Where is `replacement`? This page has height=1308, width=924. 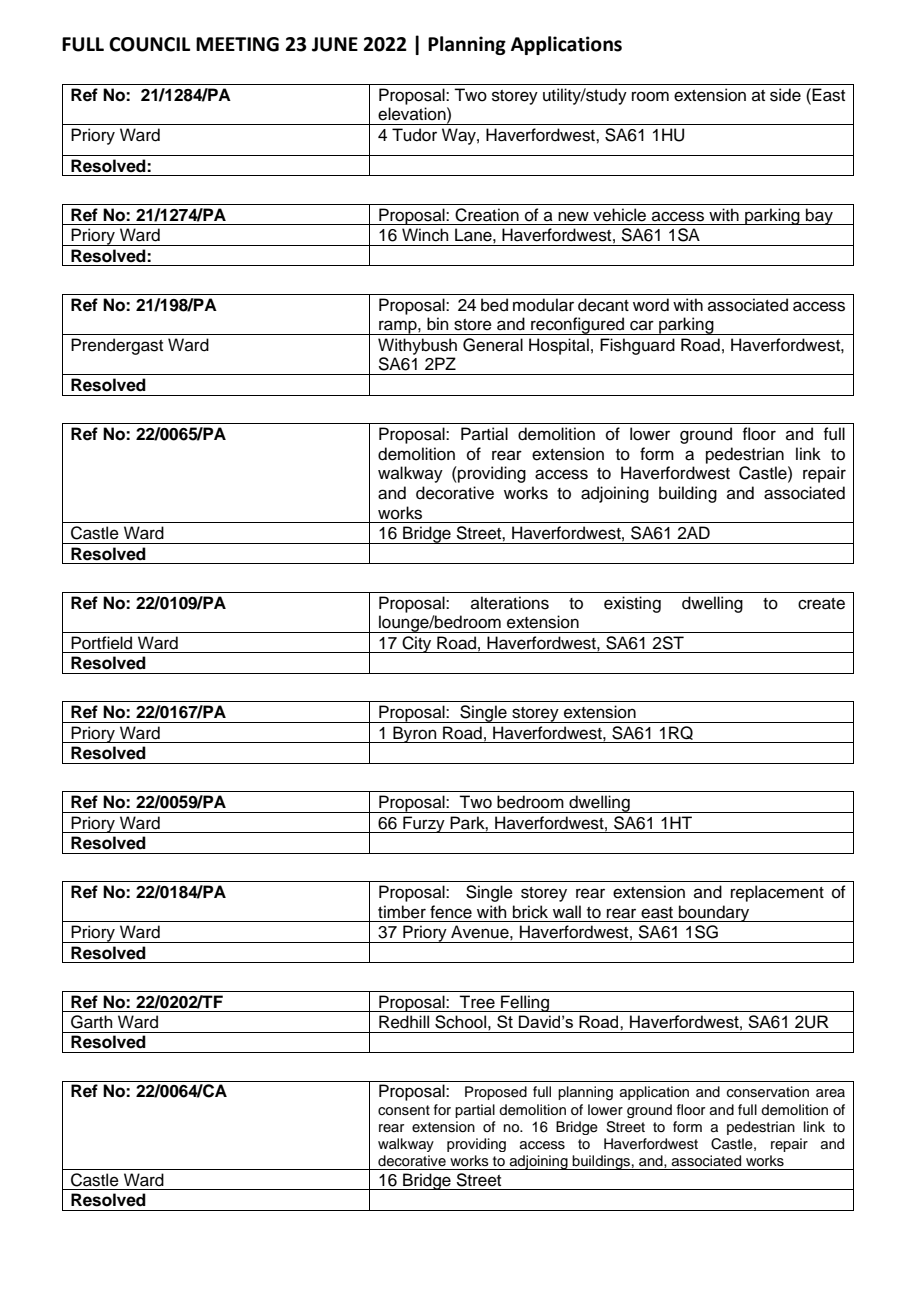
replacement is located at coordinates (777, 893).
